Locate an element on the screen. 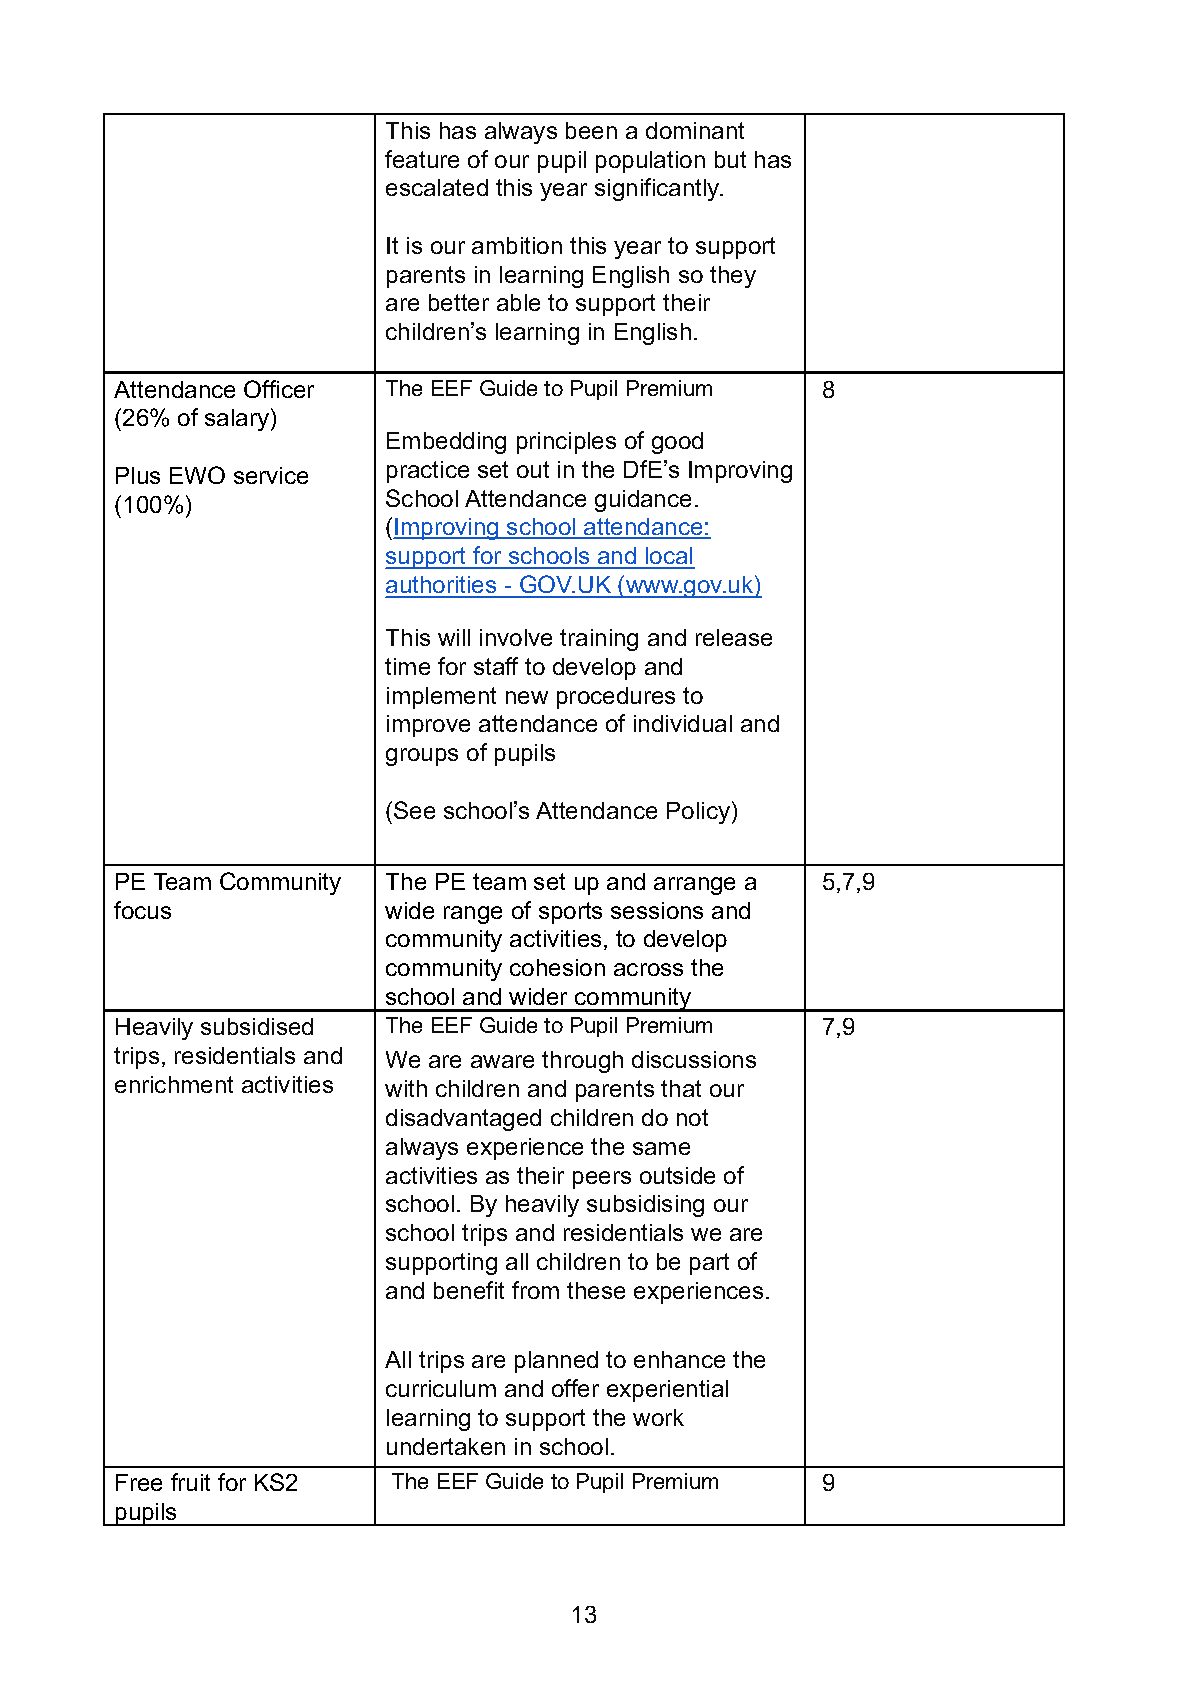  work is located at coordinates (658, 1417).
